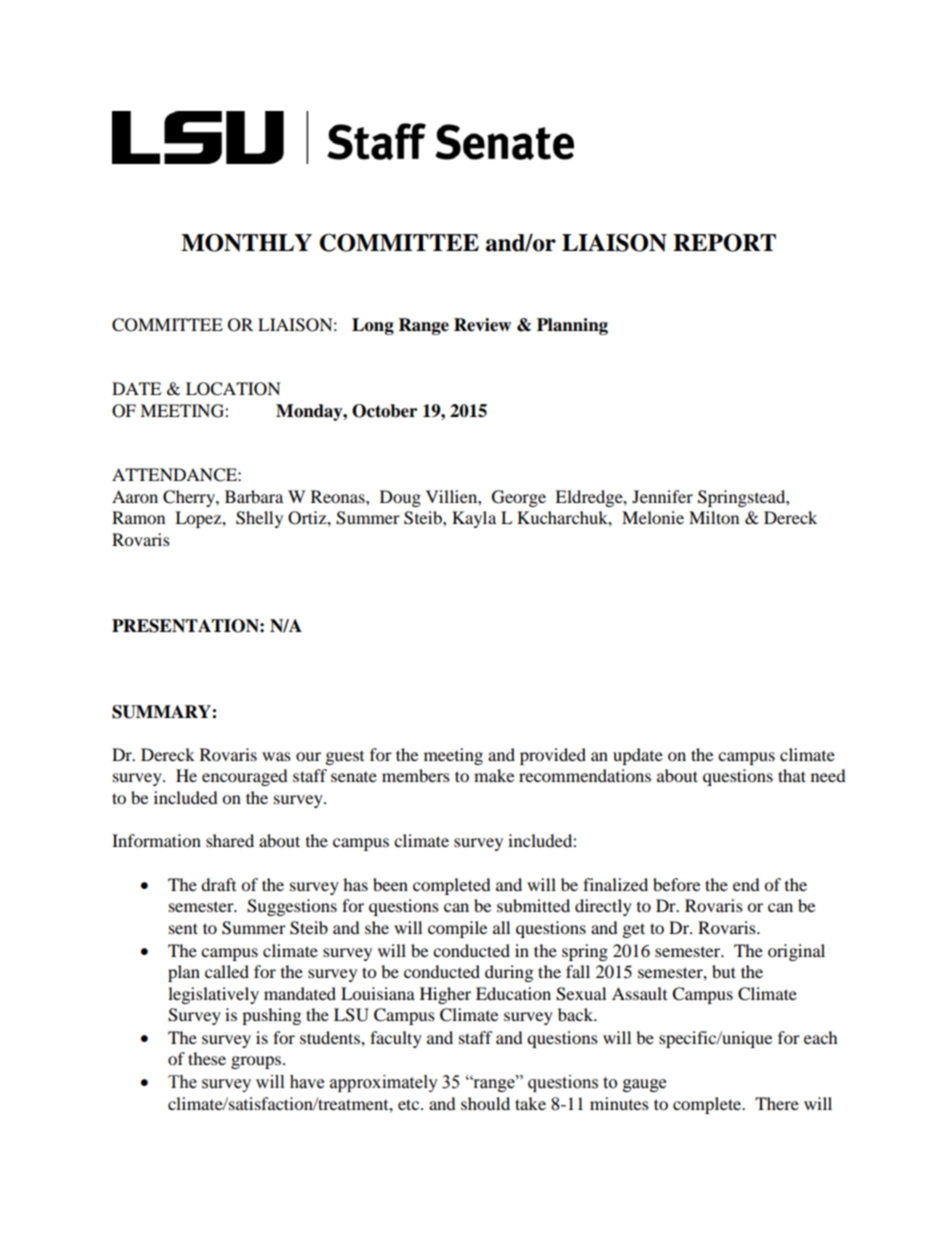 The height and width of the document is (1233, 952). I want to click on REPORT, so click(724, 243).
